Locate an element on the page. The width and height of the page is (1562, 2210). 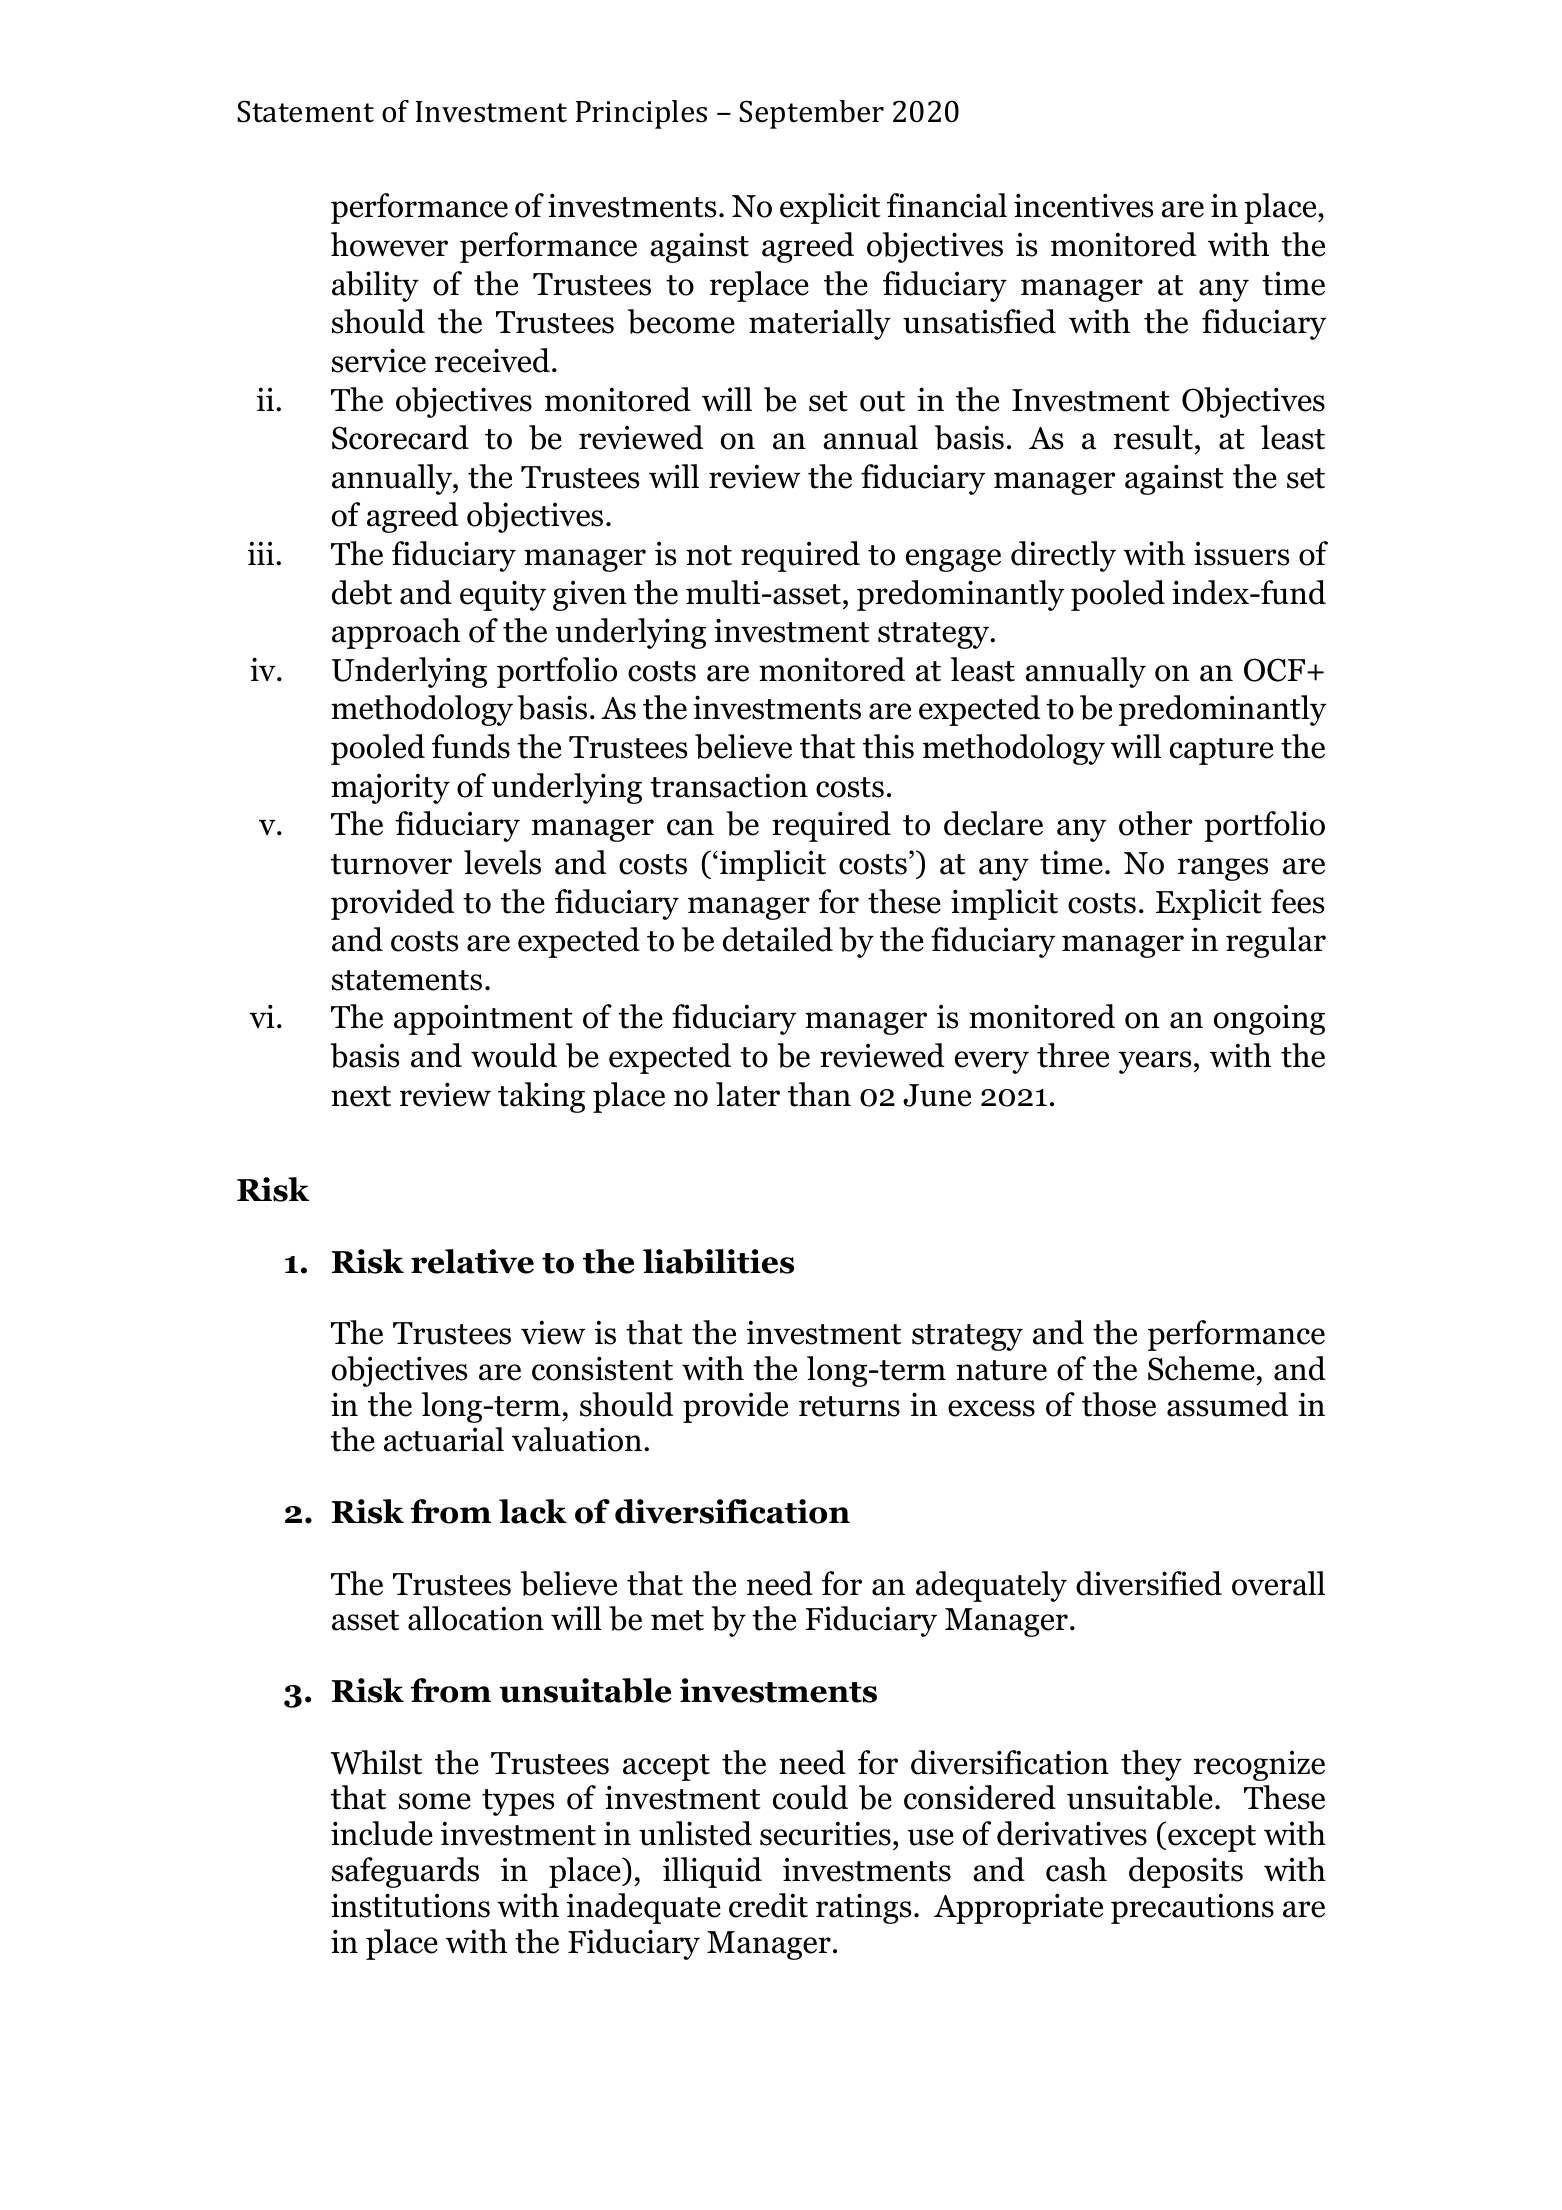
materially is located at coordinates (820, 324).
